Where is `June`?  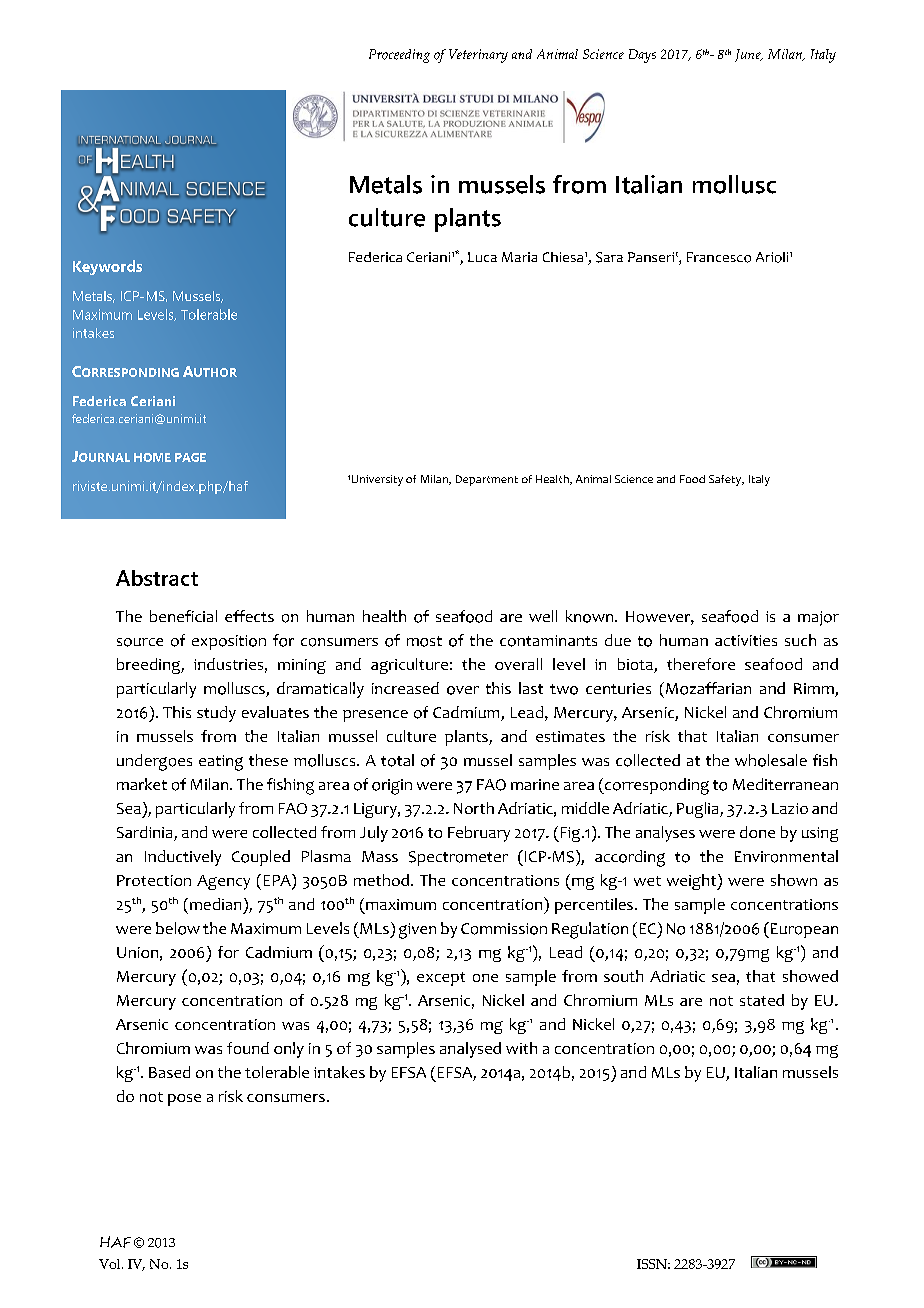 June is located at coordinates (749, 55).
